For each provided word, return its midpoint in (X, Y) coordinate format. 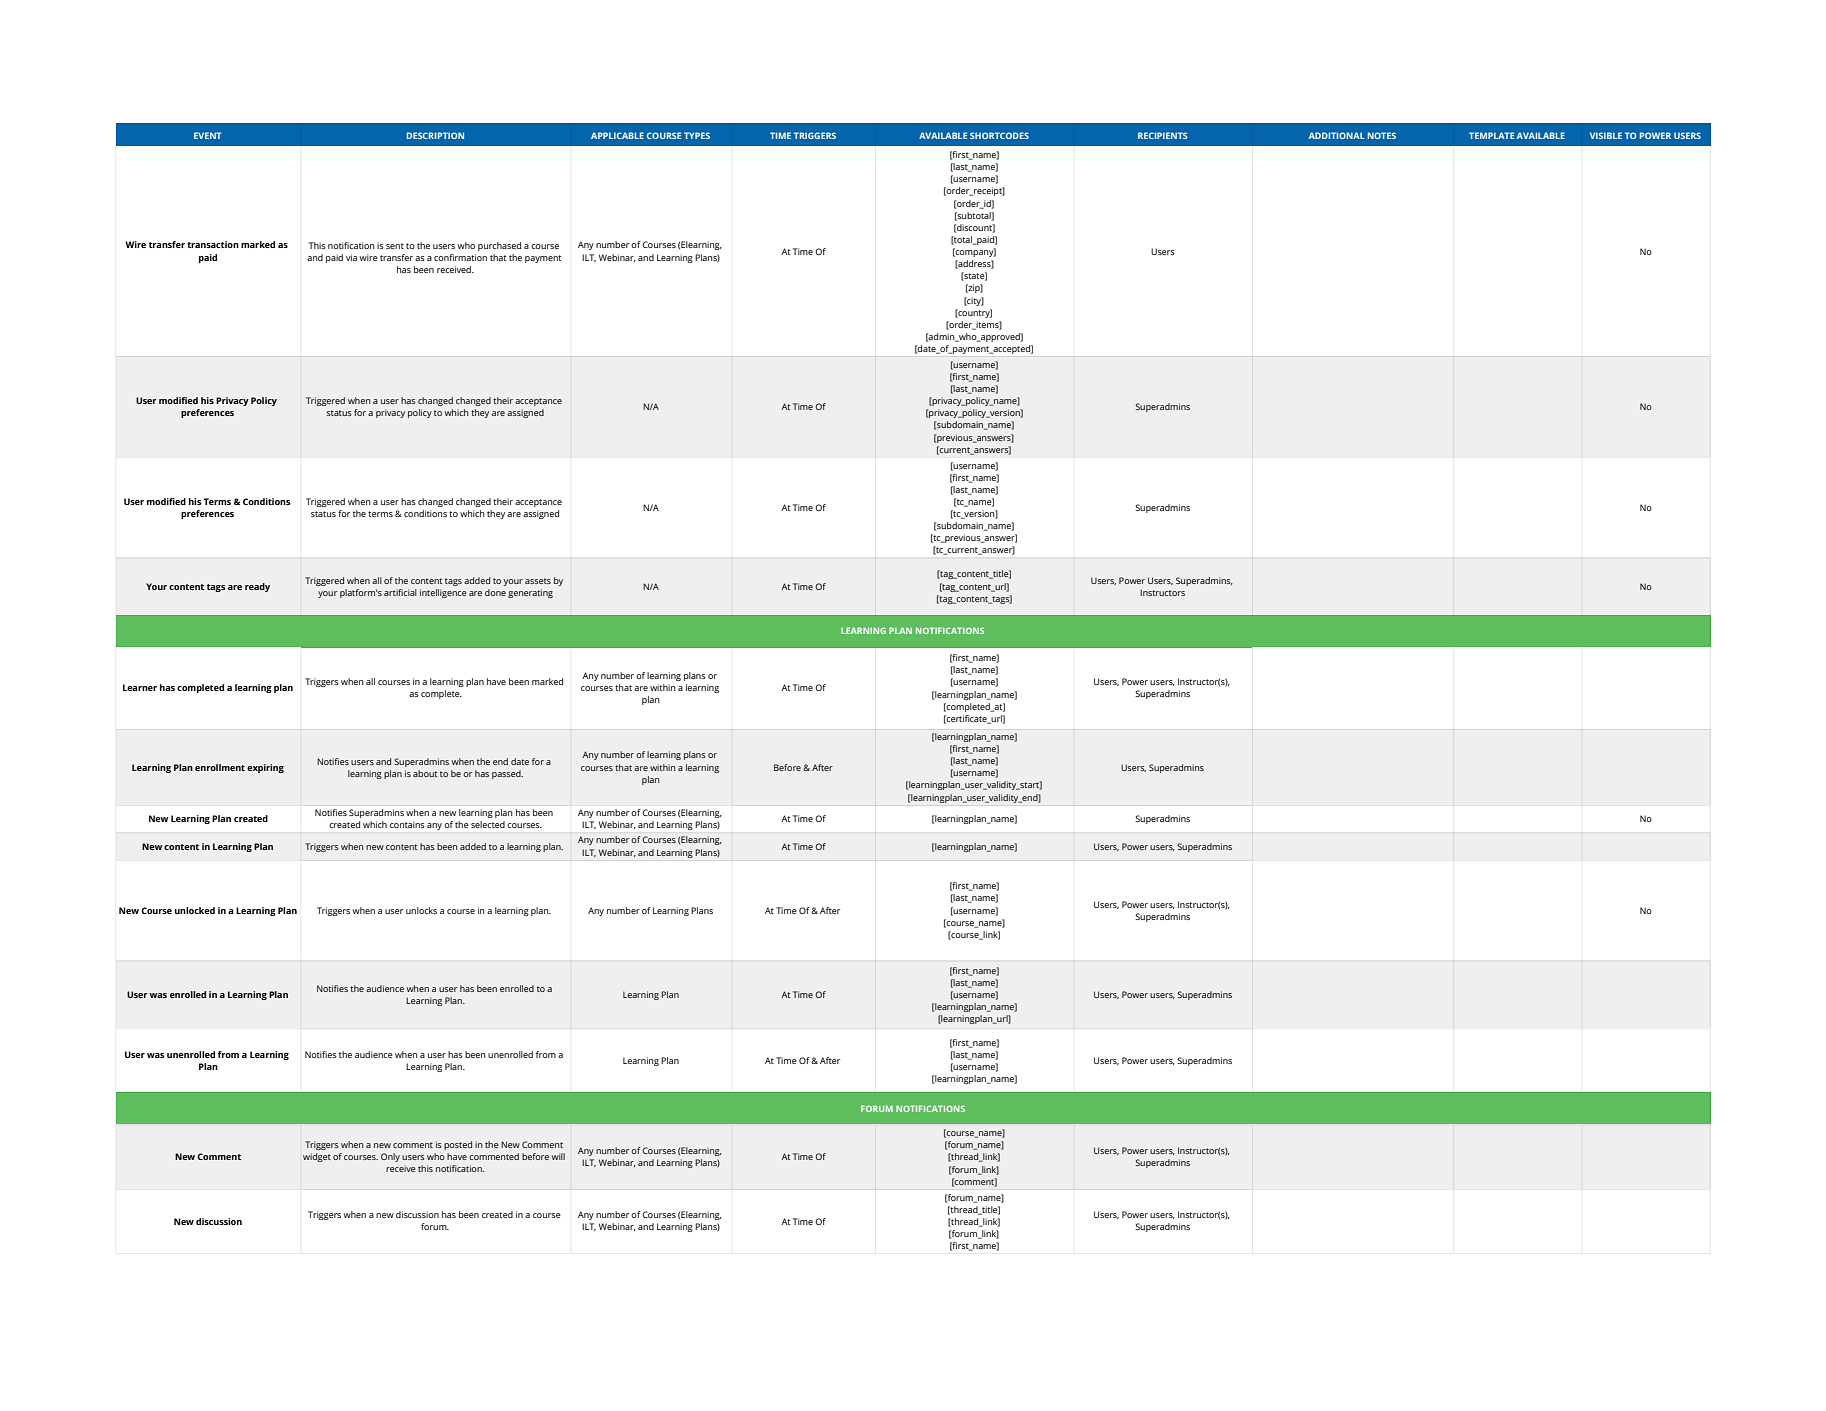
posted (458, 1145)
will (558, 1156)
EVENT (207, 135)
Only (390, 1157)
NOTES (1382, 135)
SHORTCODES (999, 135)
